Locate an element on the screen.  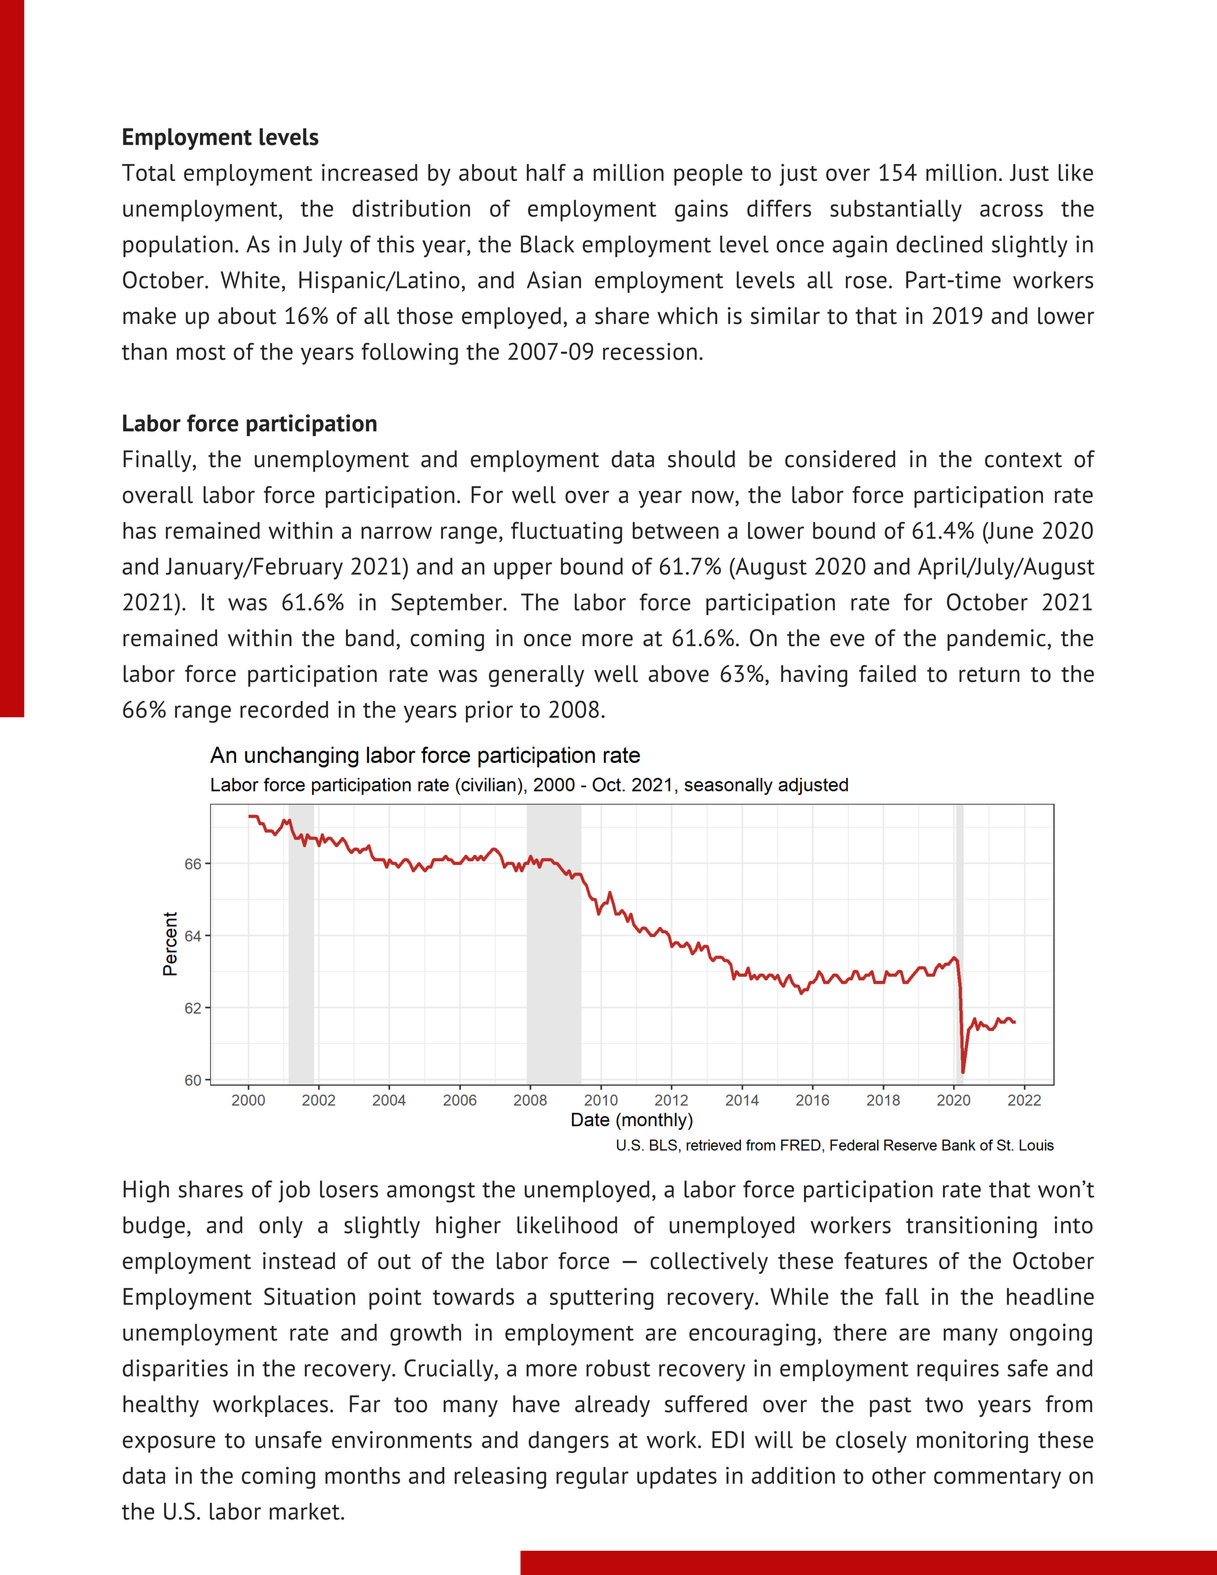
Black is located at coordinates (547, 244).
